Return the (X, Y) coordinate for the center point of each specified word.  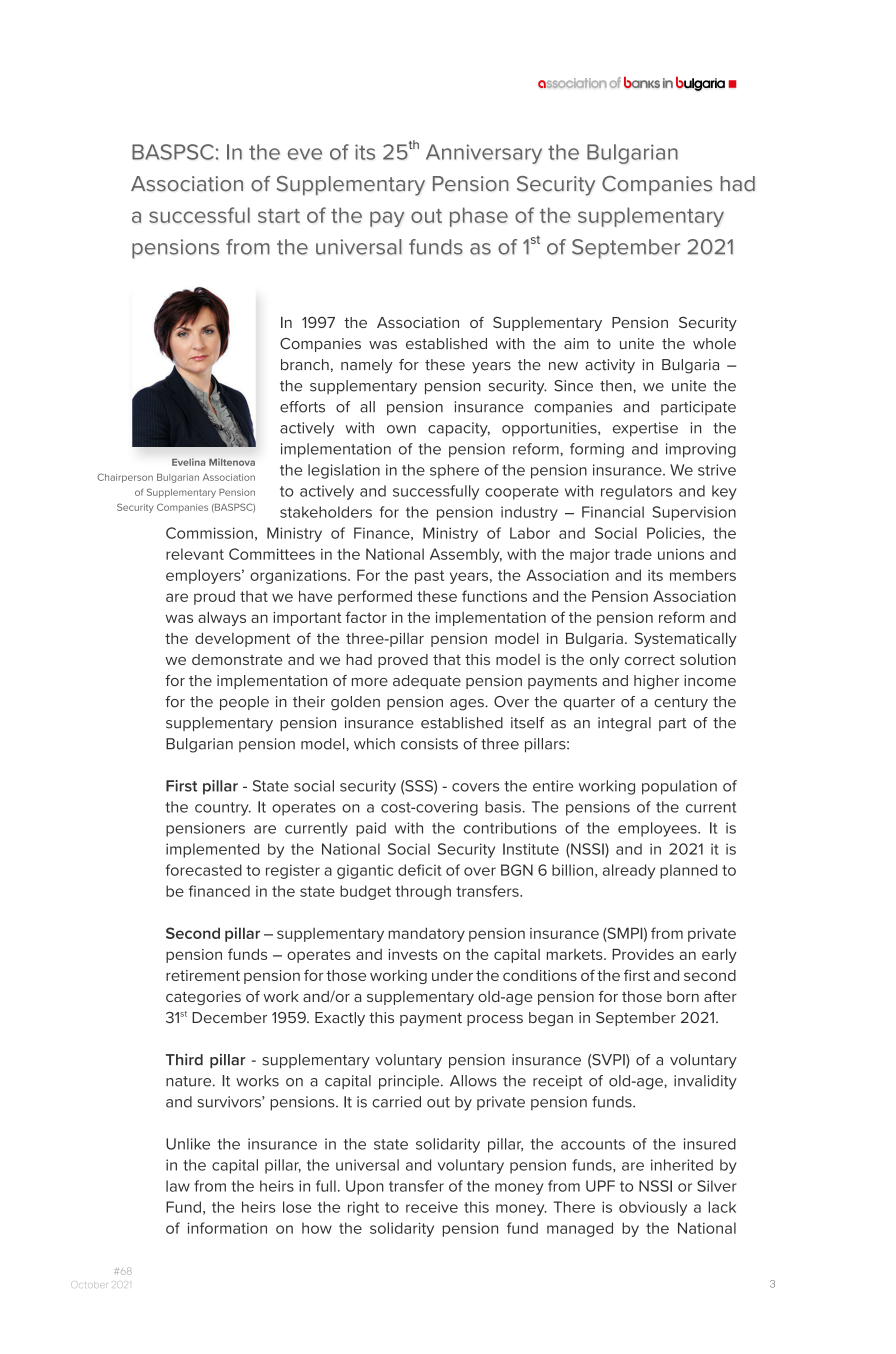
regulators (636, 492)
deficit (420, 870)
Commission (209, 533)
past (429, 577)
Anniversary (484, 154)
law (178, 1186)
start (279, 216)
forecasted (203, 870)
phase (479, 217)
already (629, 871)
